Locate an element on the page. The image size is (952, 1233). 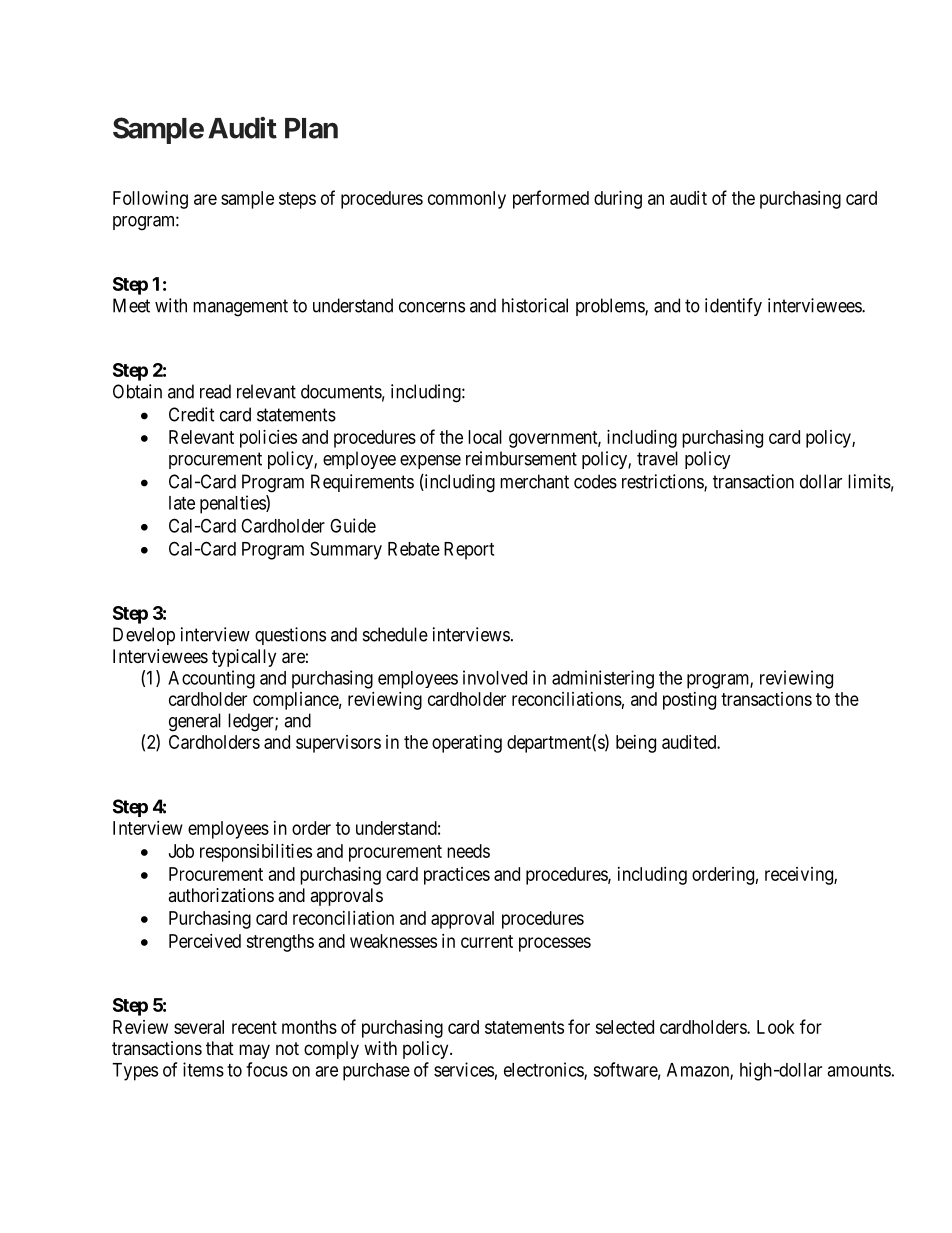
questions is located at coordinates (290, 636).
